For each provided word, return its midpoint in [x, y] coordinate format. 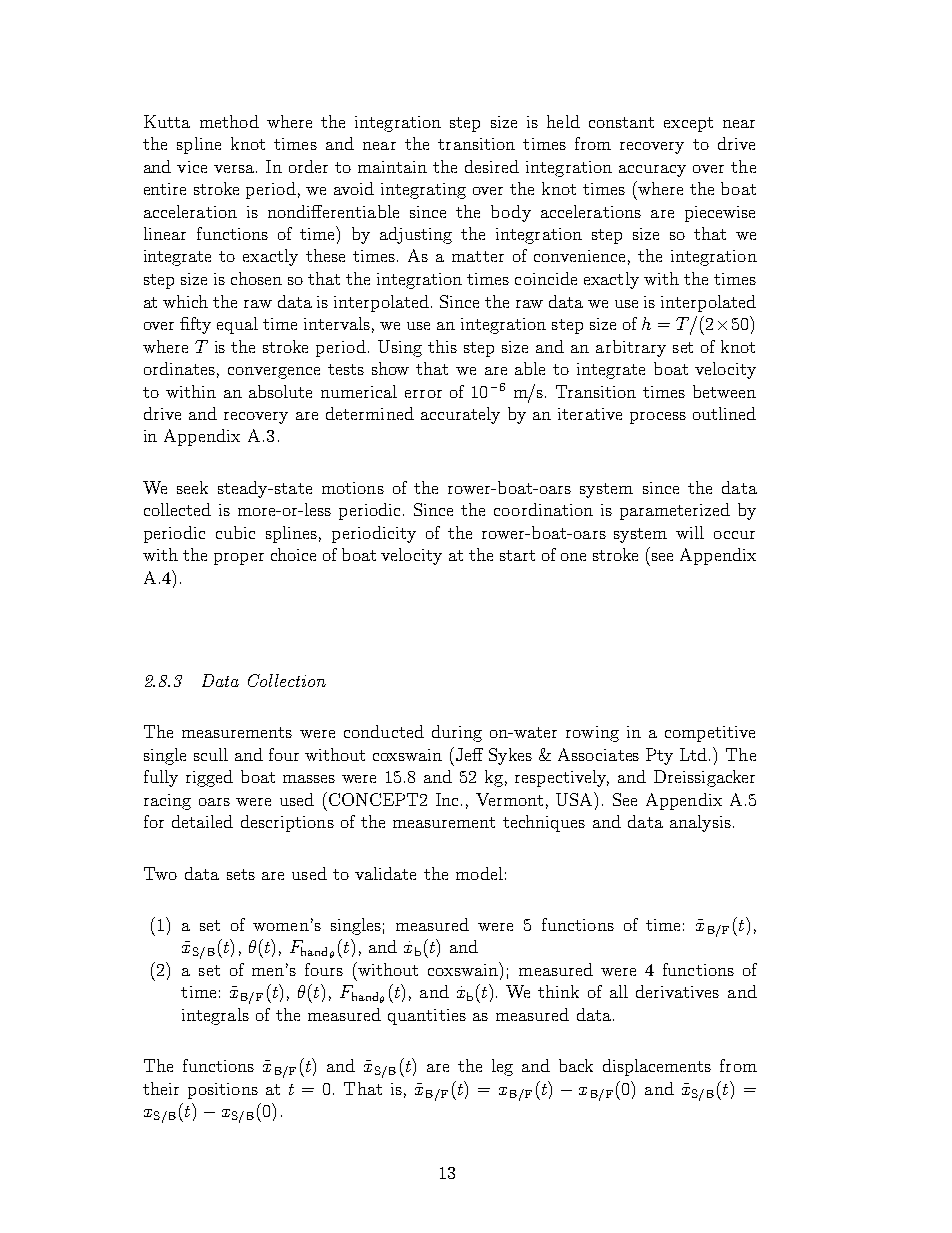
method [229, 121]
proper [239, 559]
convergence [274, 373]
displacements [657, 1067]
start [517, 555]
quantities [427, 1017]
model [479, 873]
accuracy [652, 171]
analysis [700, 823]
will [690, 532]
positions [223, 1091]
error [423, 394]
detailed [202, 821]
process [658, 418]
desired [492, 166]
